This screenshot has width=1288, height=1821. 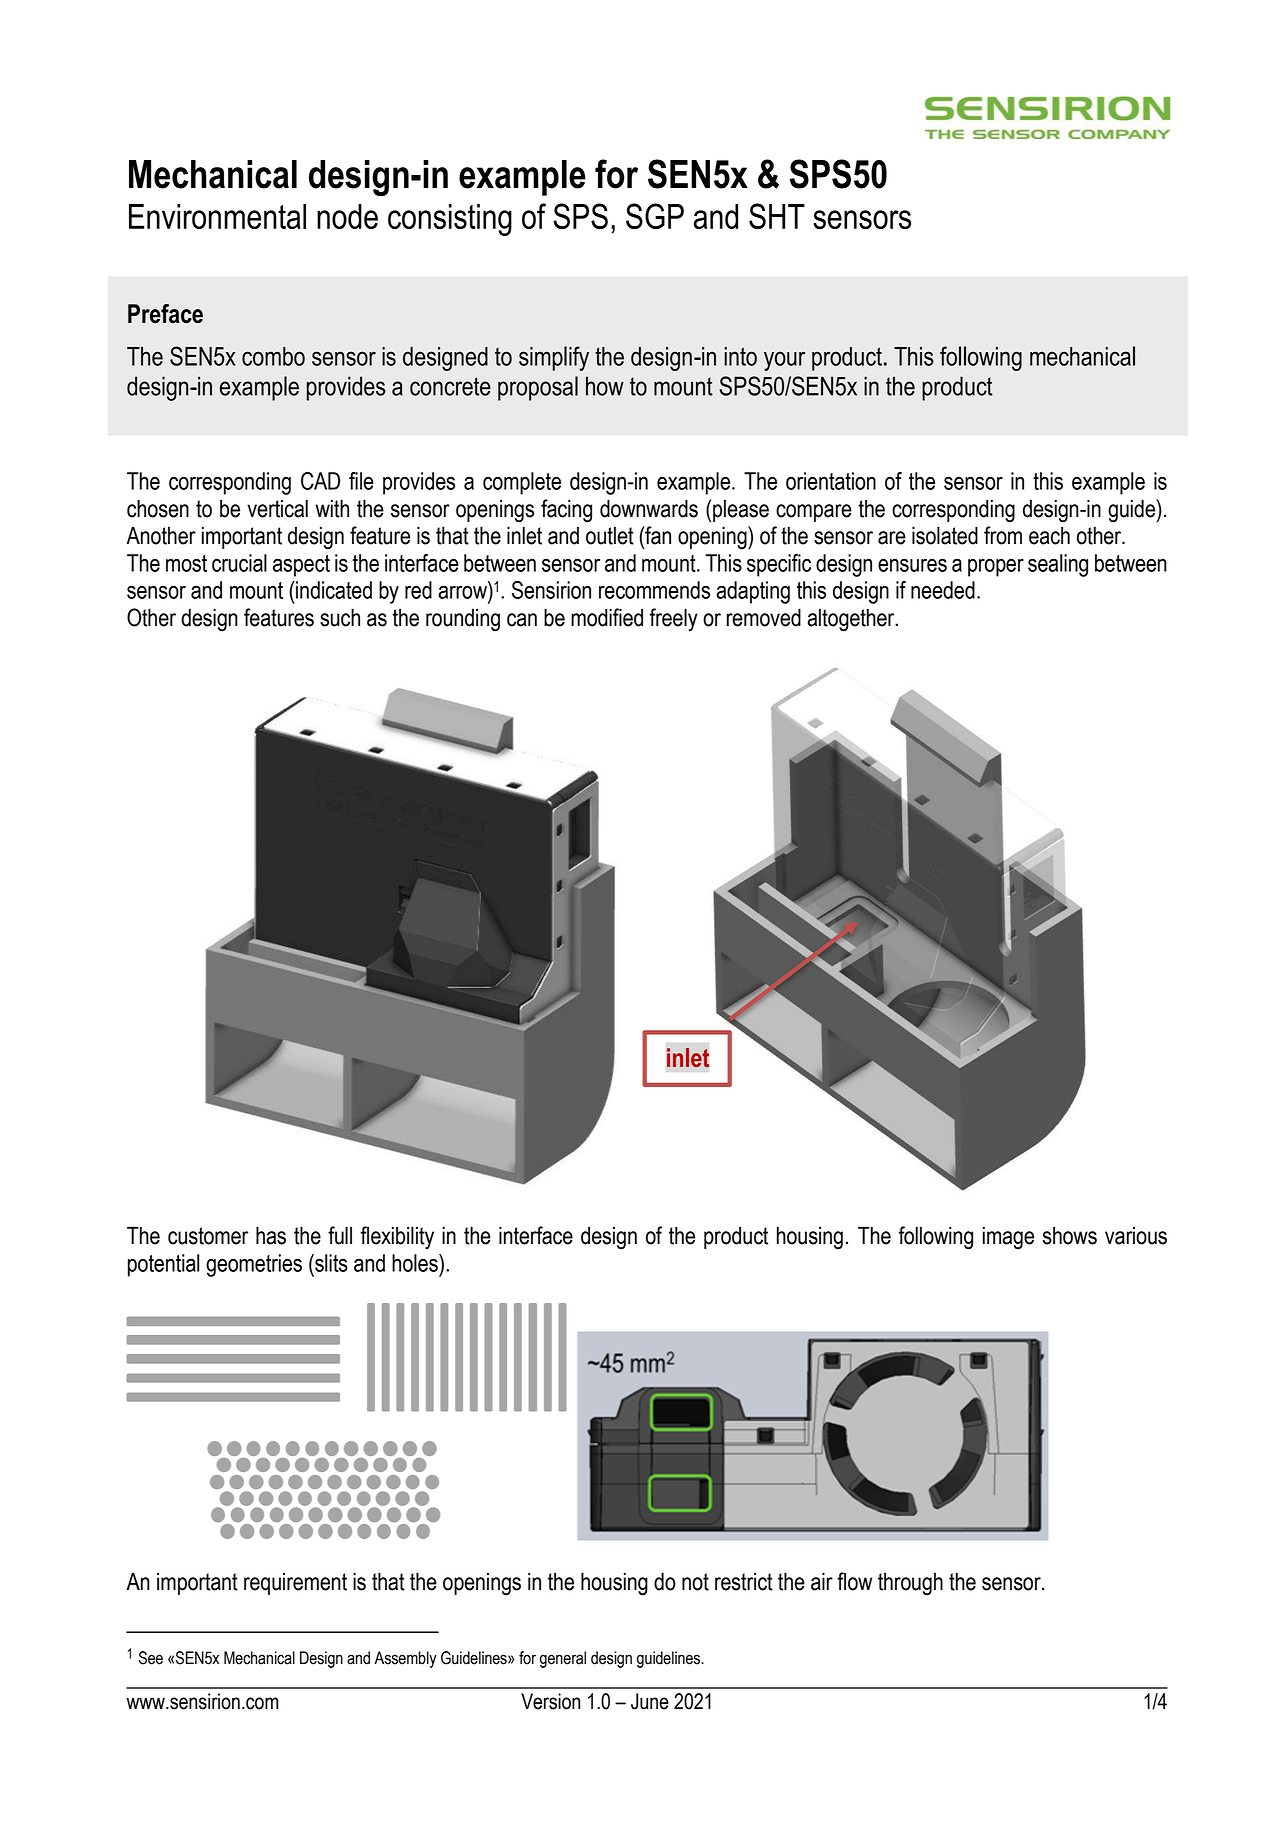 I want to click on SHT, so click(x=777, y=216).
